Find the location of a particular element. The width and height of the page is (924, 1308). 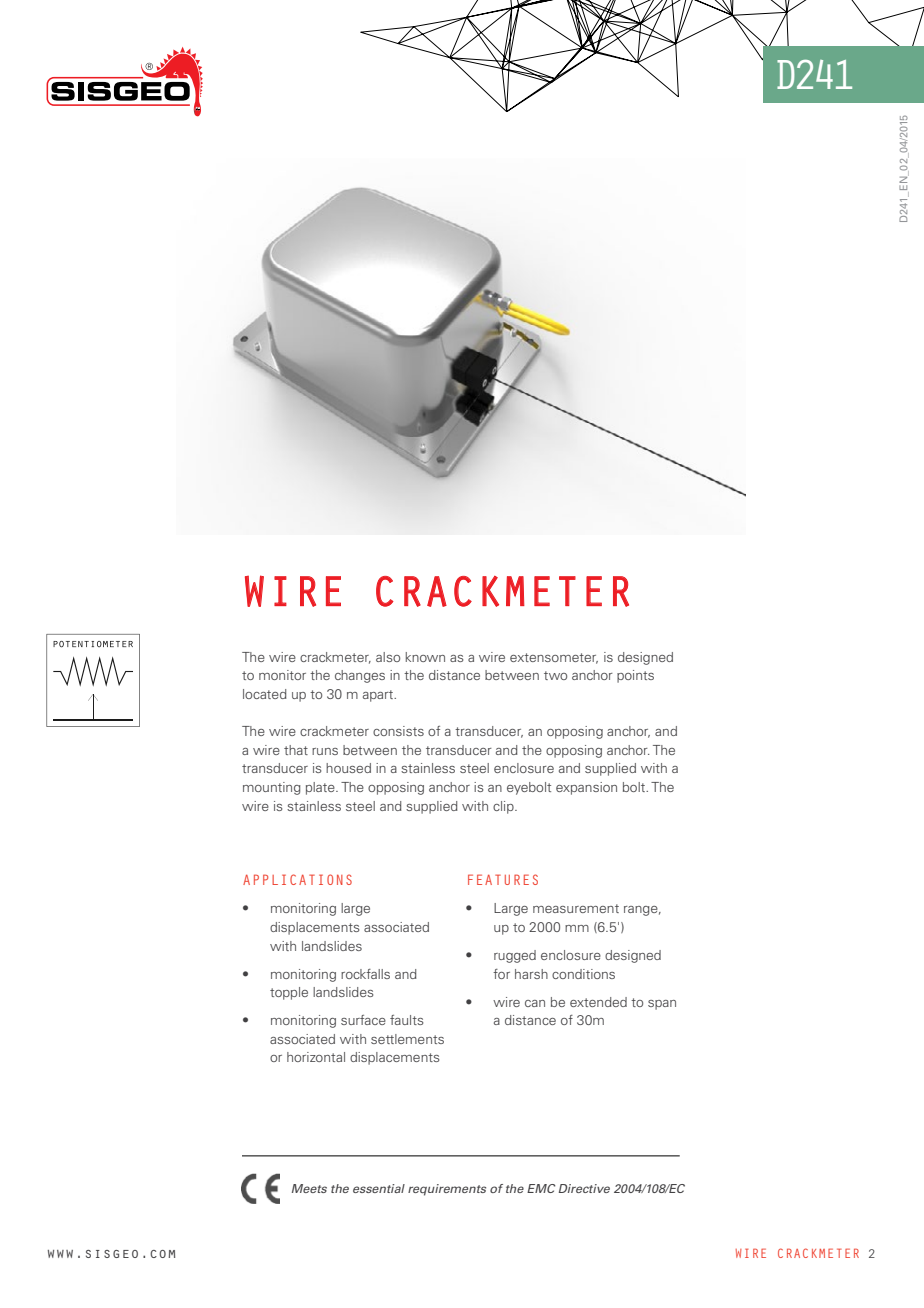

rugged is located at coordinates (515, 956).
